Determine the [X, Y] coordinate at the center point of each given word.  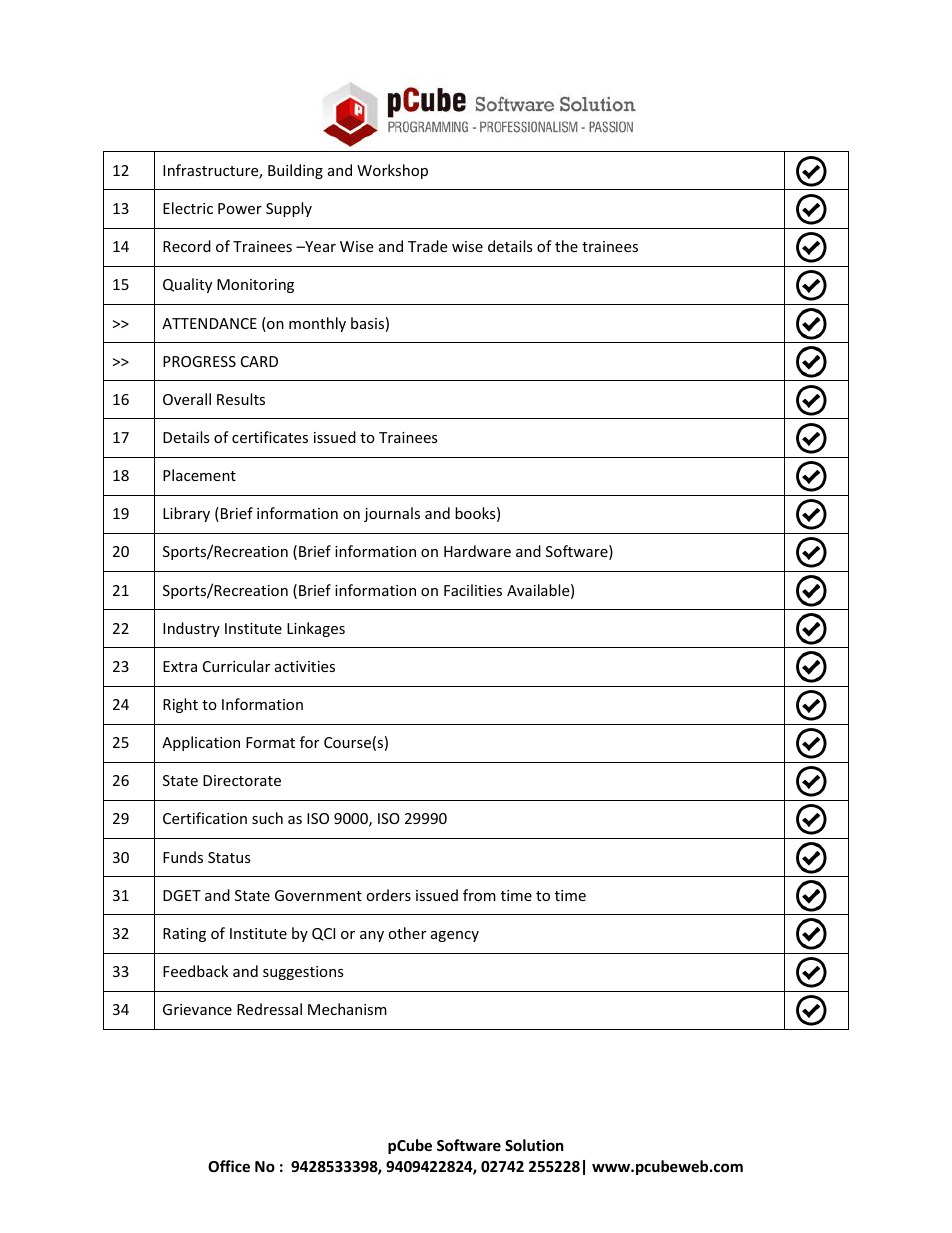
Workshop [392, 171]
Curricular [236, 666]
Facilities [473, 590]
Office [229, 1166]
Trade [427, 246]
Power [240, 208]
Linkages [316, 629]
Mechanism [347, 1009]
